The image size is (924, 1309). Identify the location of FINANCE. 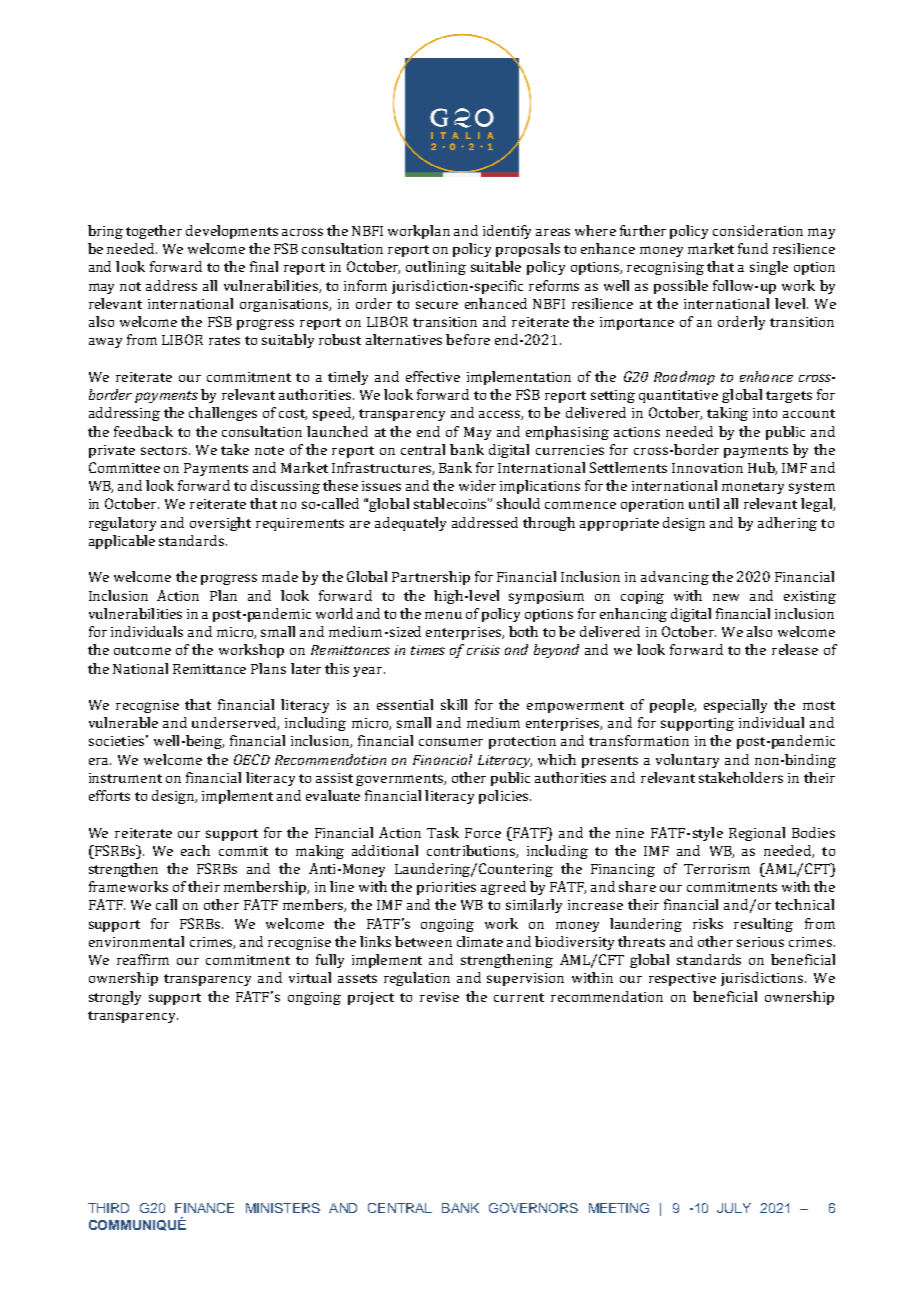
(204, 1208).
